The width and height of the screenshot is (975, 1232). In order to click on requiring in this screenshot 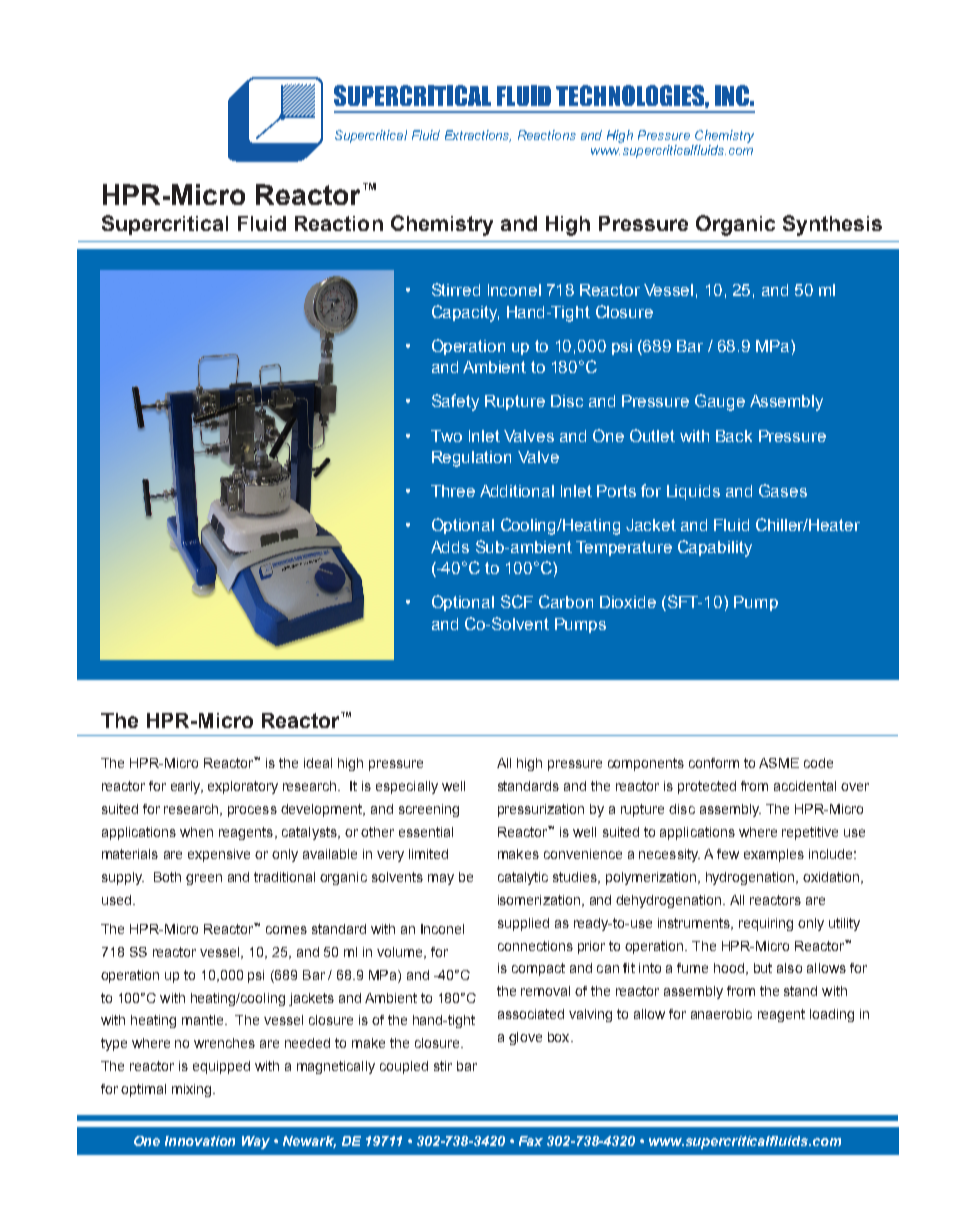, I will do `click(766, 924)`.
